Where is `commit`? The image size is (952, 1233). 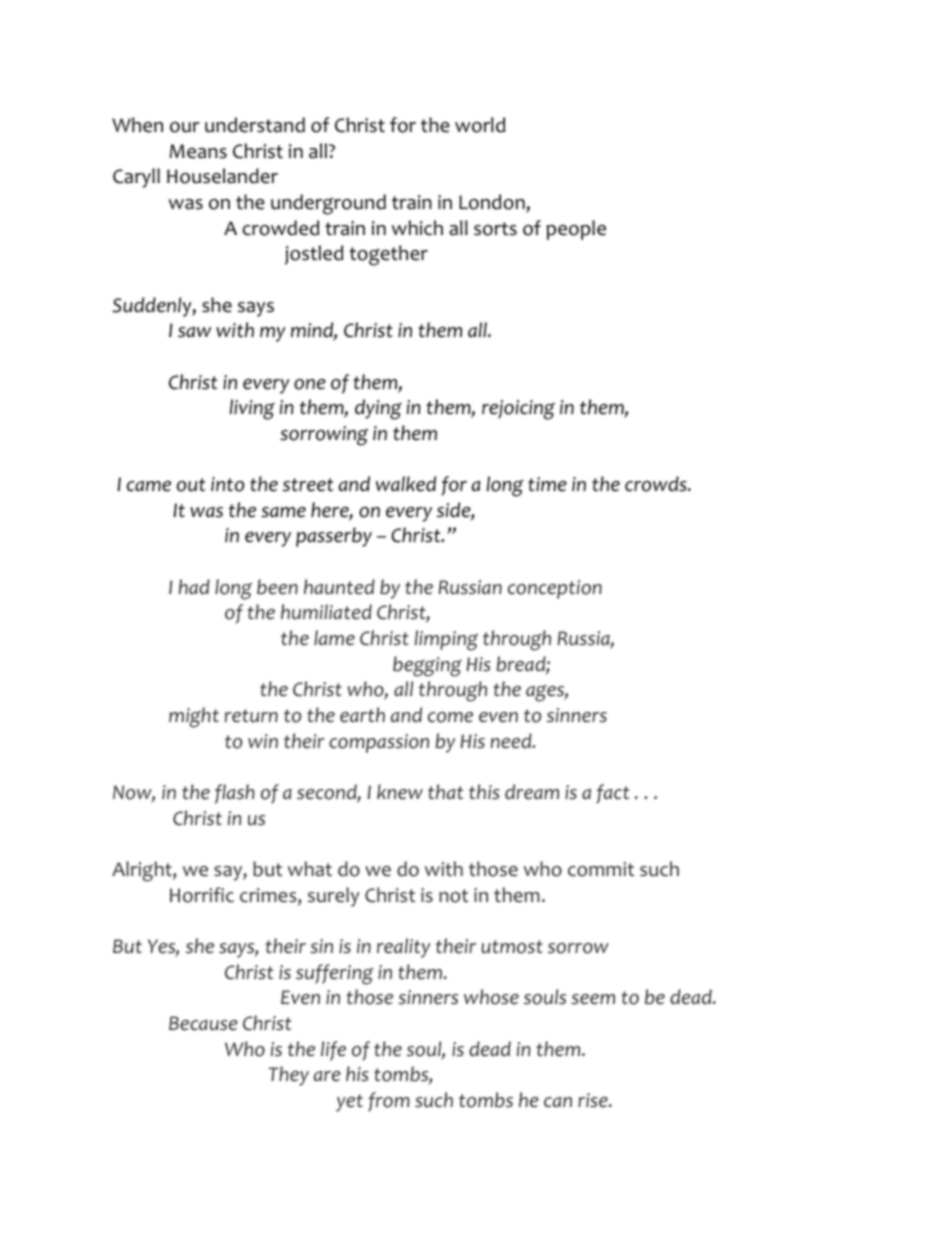 commit is located at coordinates (601, 869).
